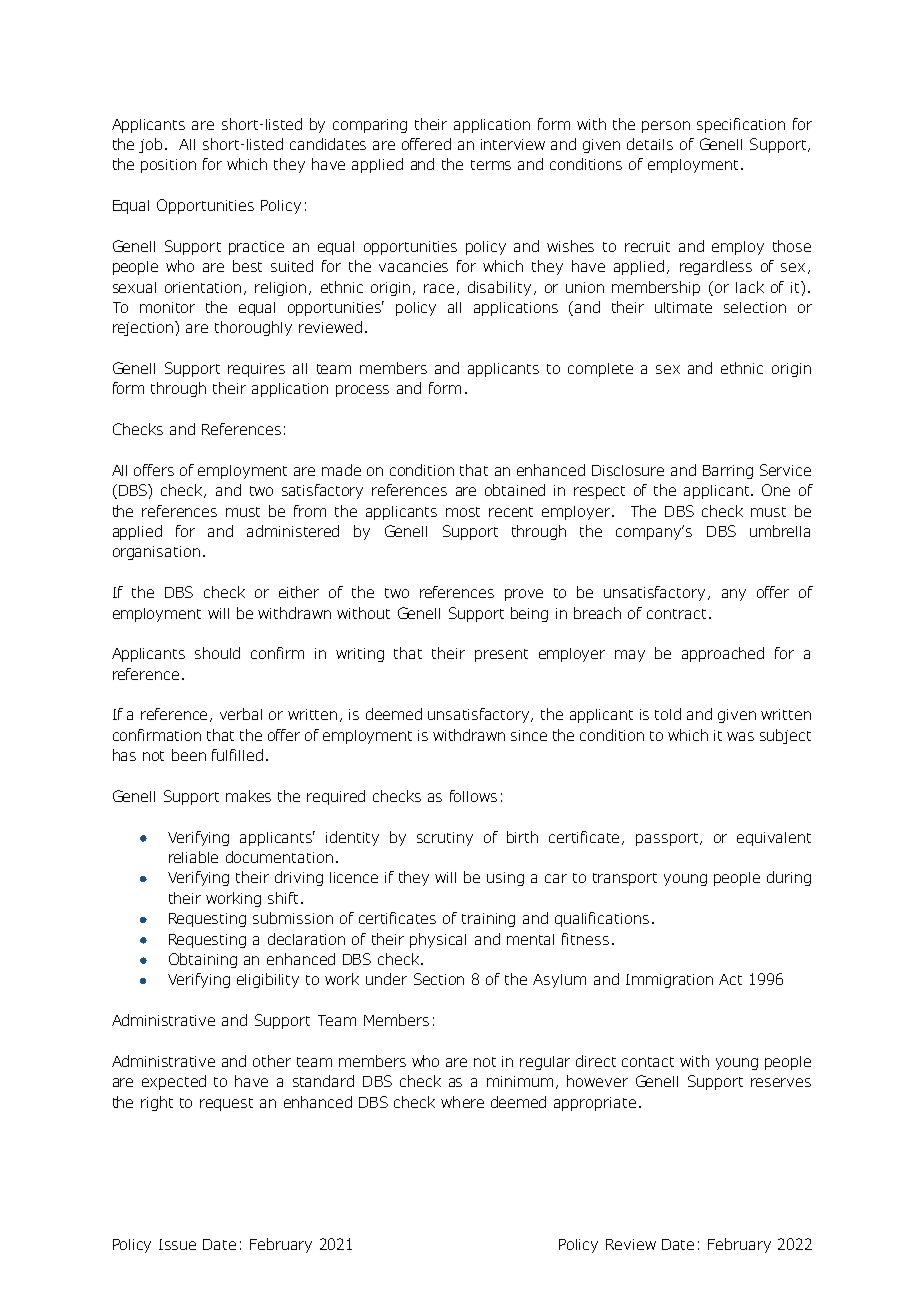 This image has height=1308, width=924. I want to click on reserves, so click(781, 1082).
